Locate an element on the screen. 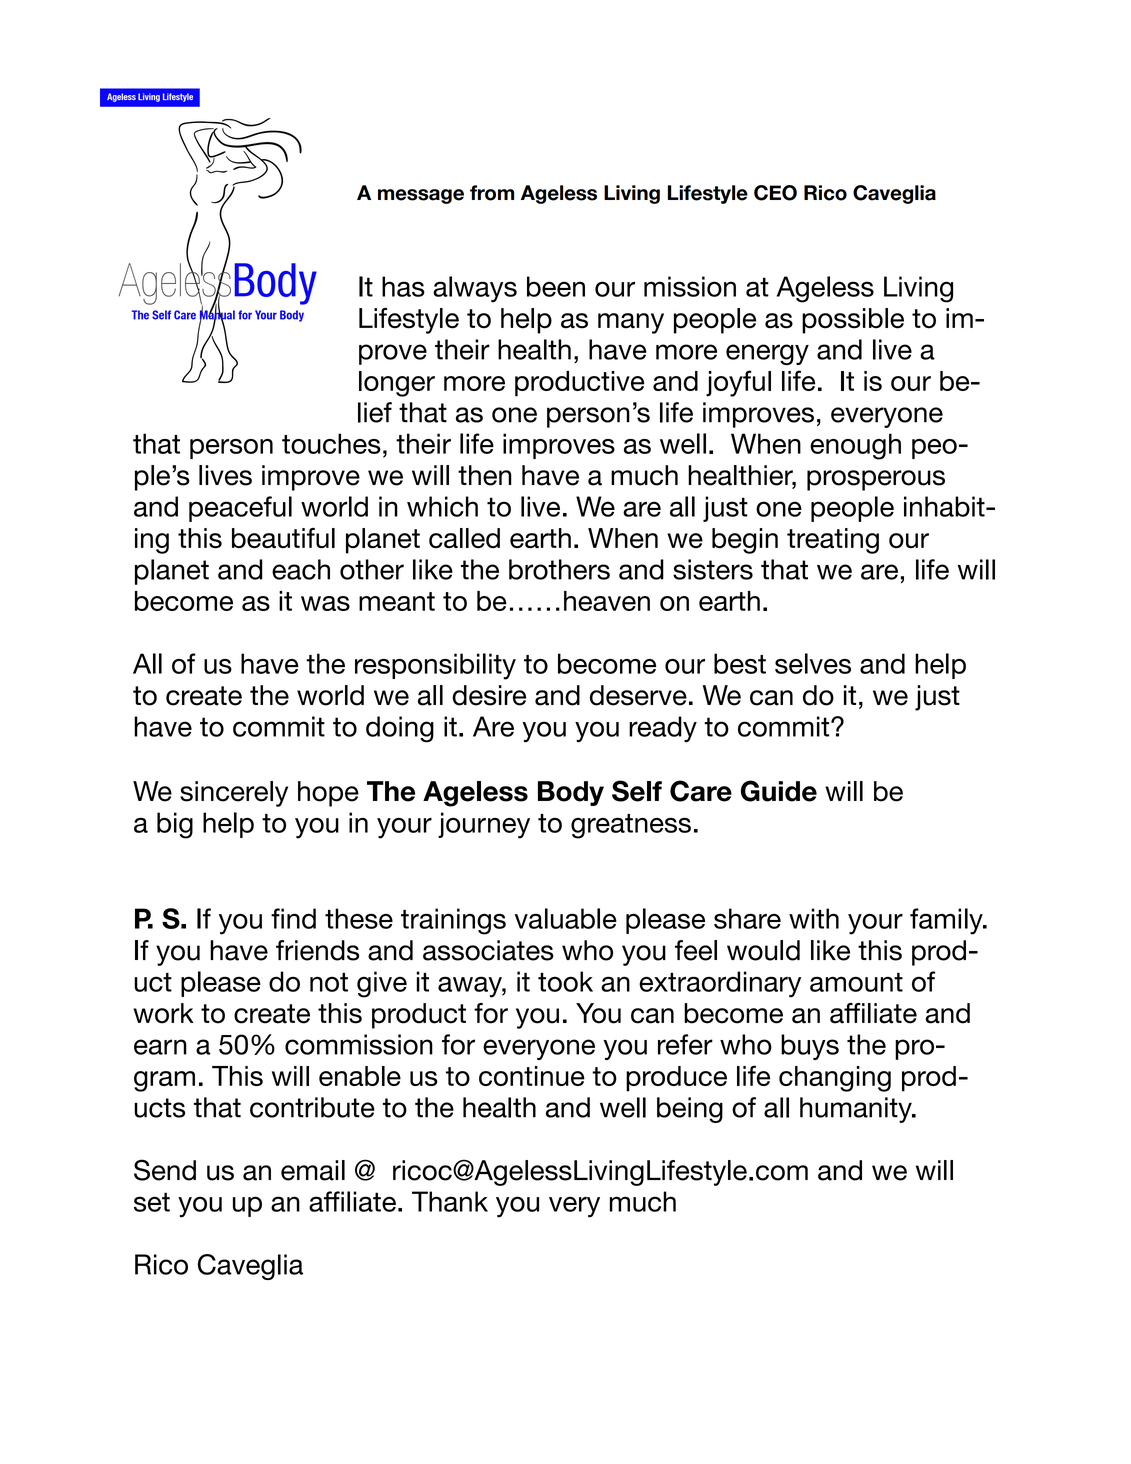  selves is located at coordinates (813, 663).
